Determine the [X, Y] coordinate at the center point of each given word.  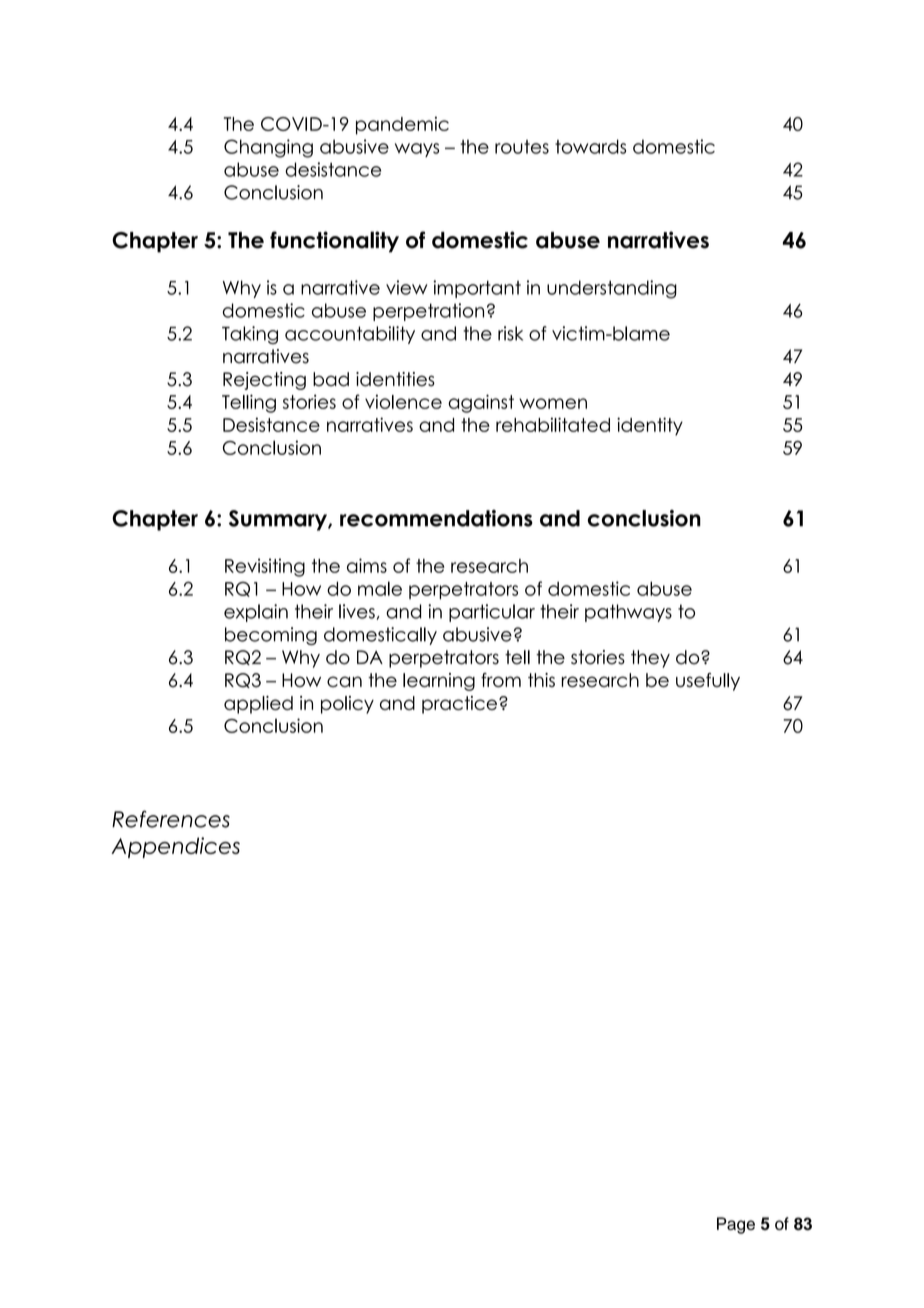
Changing [268, 148]
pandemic [402, 125]
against [481, 403]
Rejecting [264, 381]
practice [459, 705]
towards [590, 146]
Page [736, 1225]
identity [650, 426]
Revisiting [265, 567]
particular [492, 613]
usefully [708, 682]
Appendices [175, 847]
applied [258, 705]
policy [347, 705]
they [650, 659]
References [171, 819]
